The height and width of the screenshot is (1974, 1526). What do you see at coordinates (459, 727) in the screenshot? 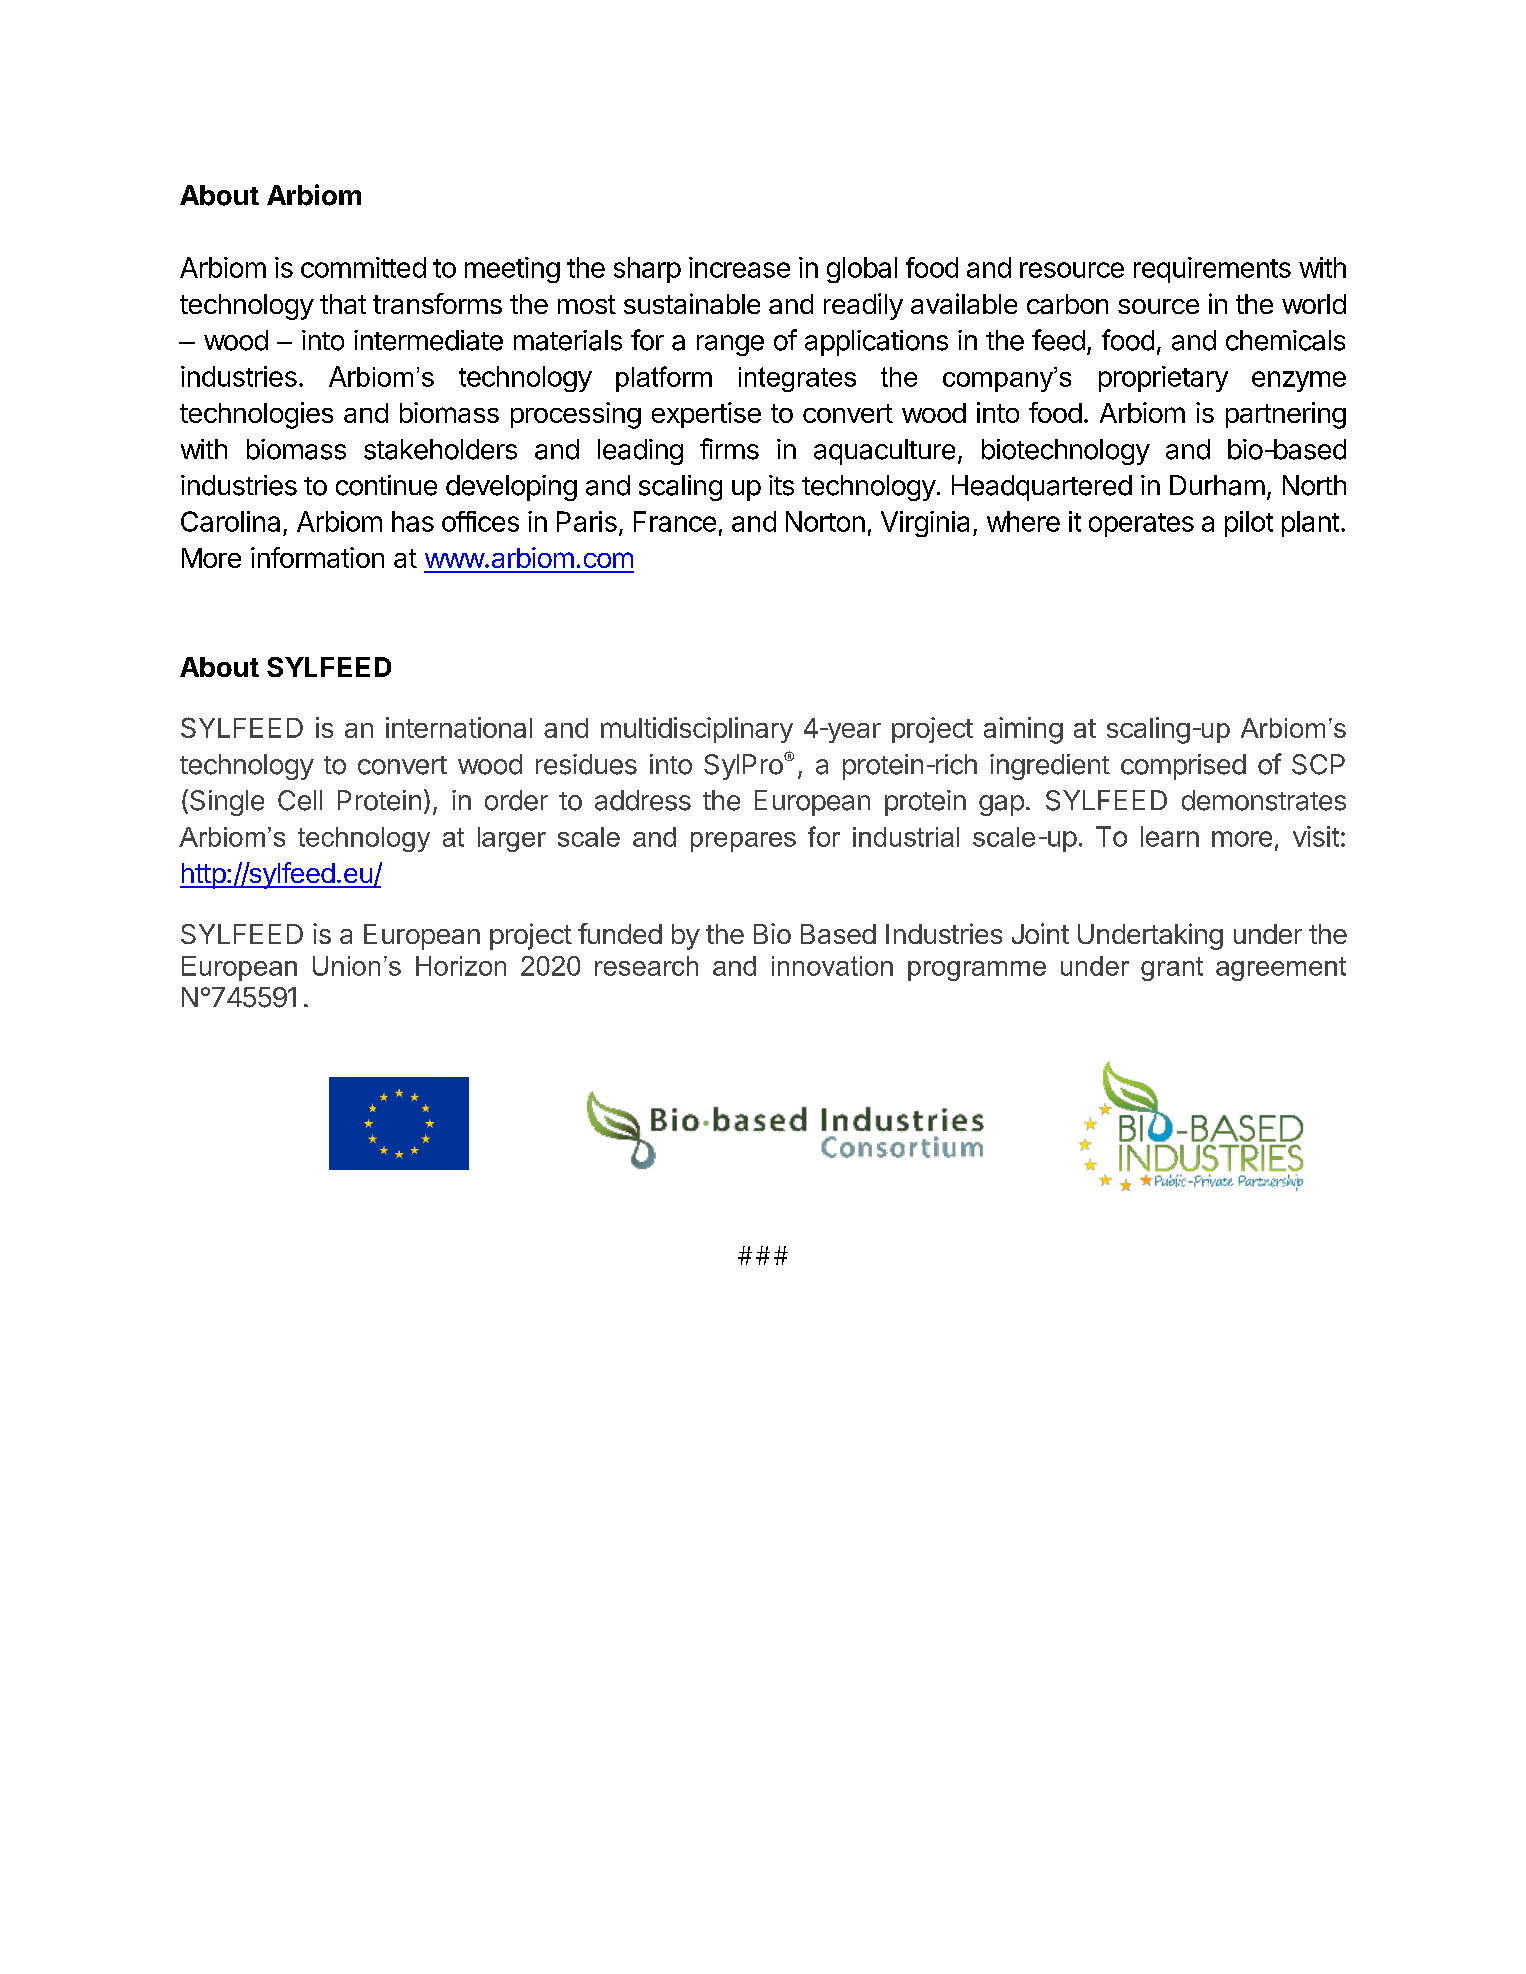
I see `international` at bounding box center [459, 727].
